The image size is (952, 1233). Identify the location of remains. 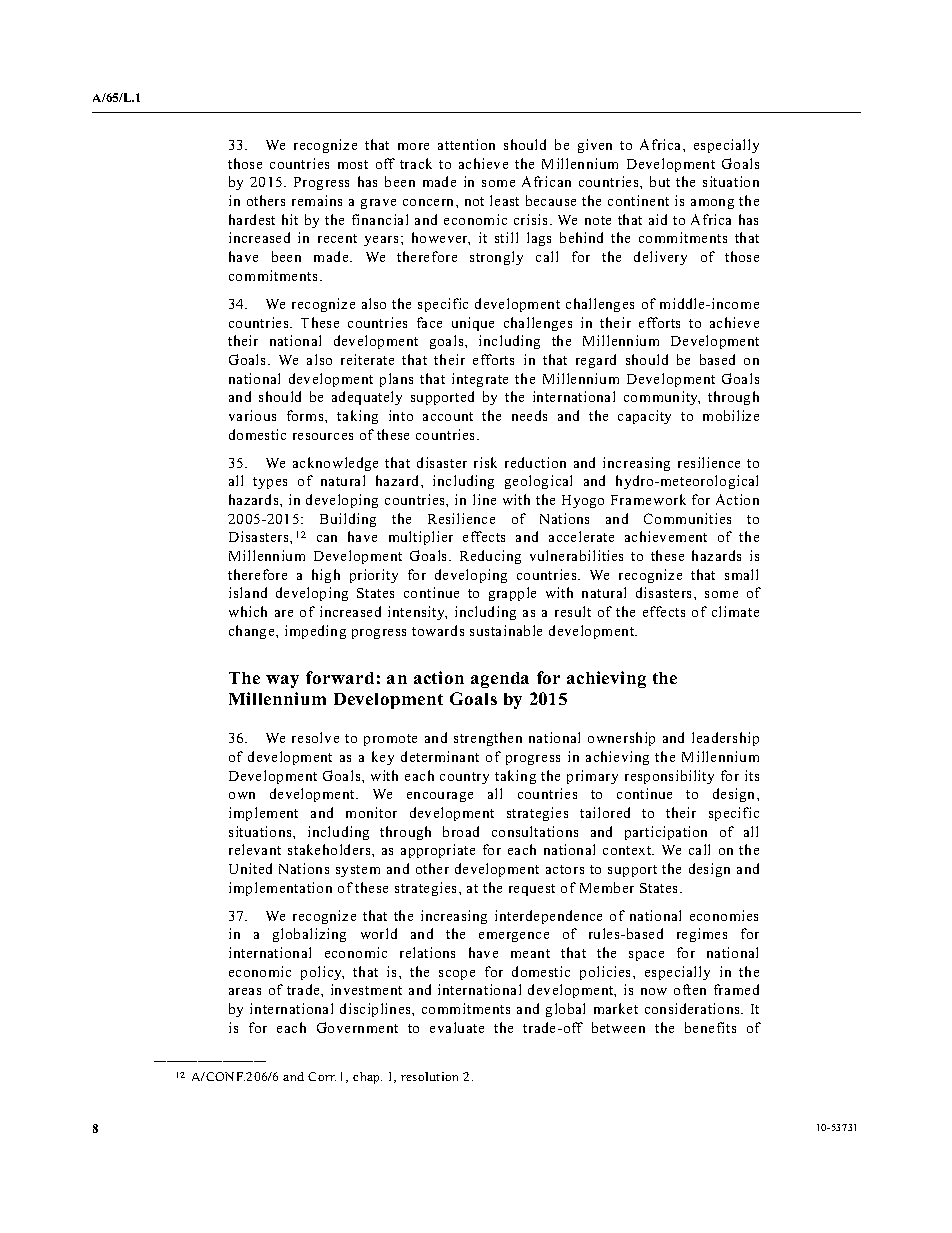
(317, 200).
